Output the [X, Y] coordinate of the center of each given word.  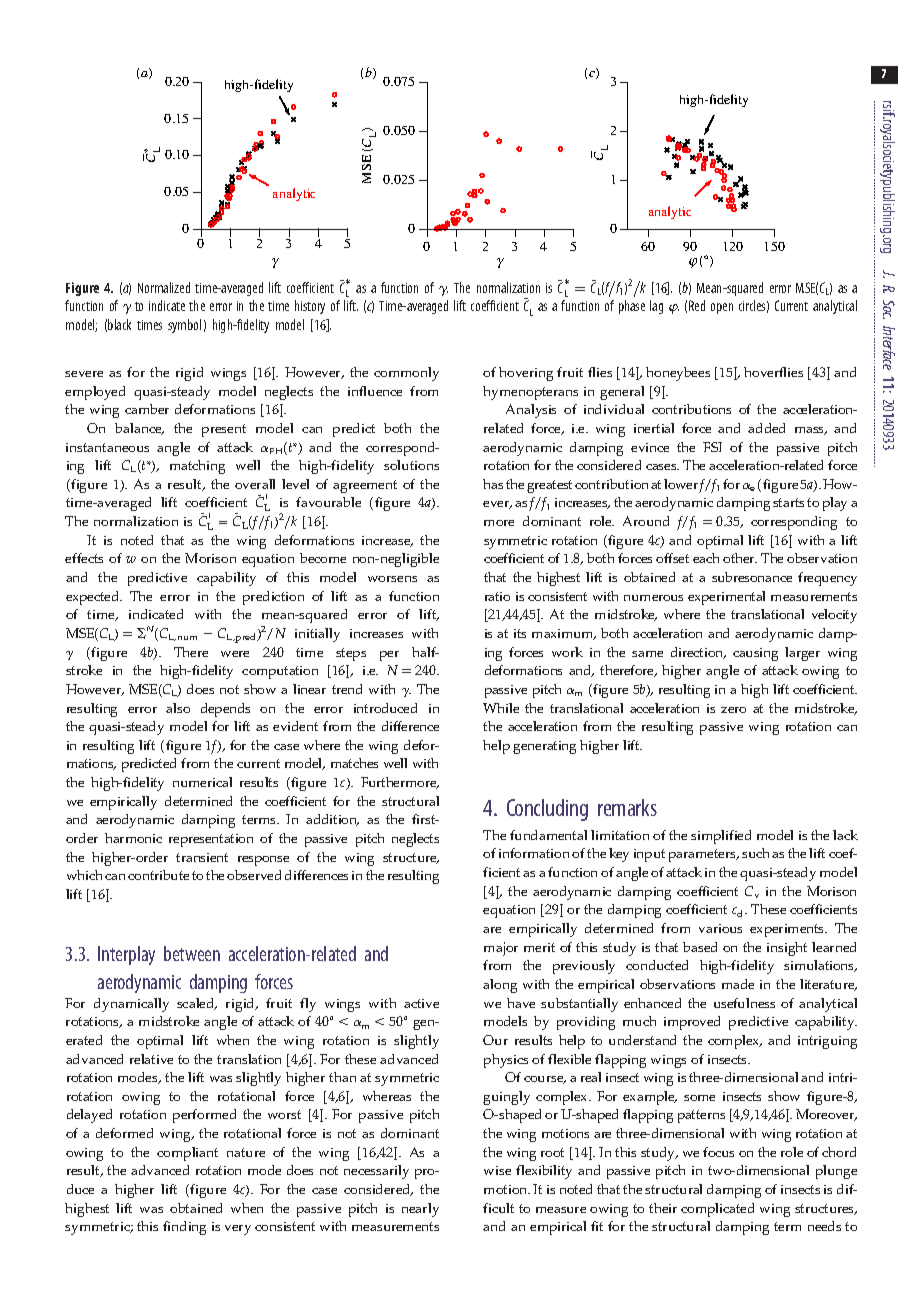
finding [184, 1228]
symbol [184, 326]
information [534, 853]
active [421, 1003]
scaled [197, 1004]
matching [197, 467]
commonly [406, 374]
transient [202, 857]
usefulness [744, 1003]
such [755, 853]
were [235, 654]
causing [755, 654]
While [501, 708]
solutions [411, 465]
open [722, 308]
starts [788, 502]
